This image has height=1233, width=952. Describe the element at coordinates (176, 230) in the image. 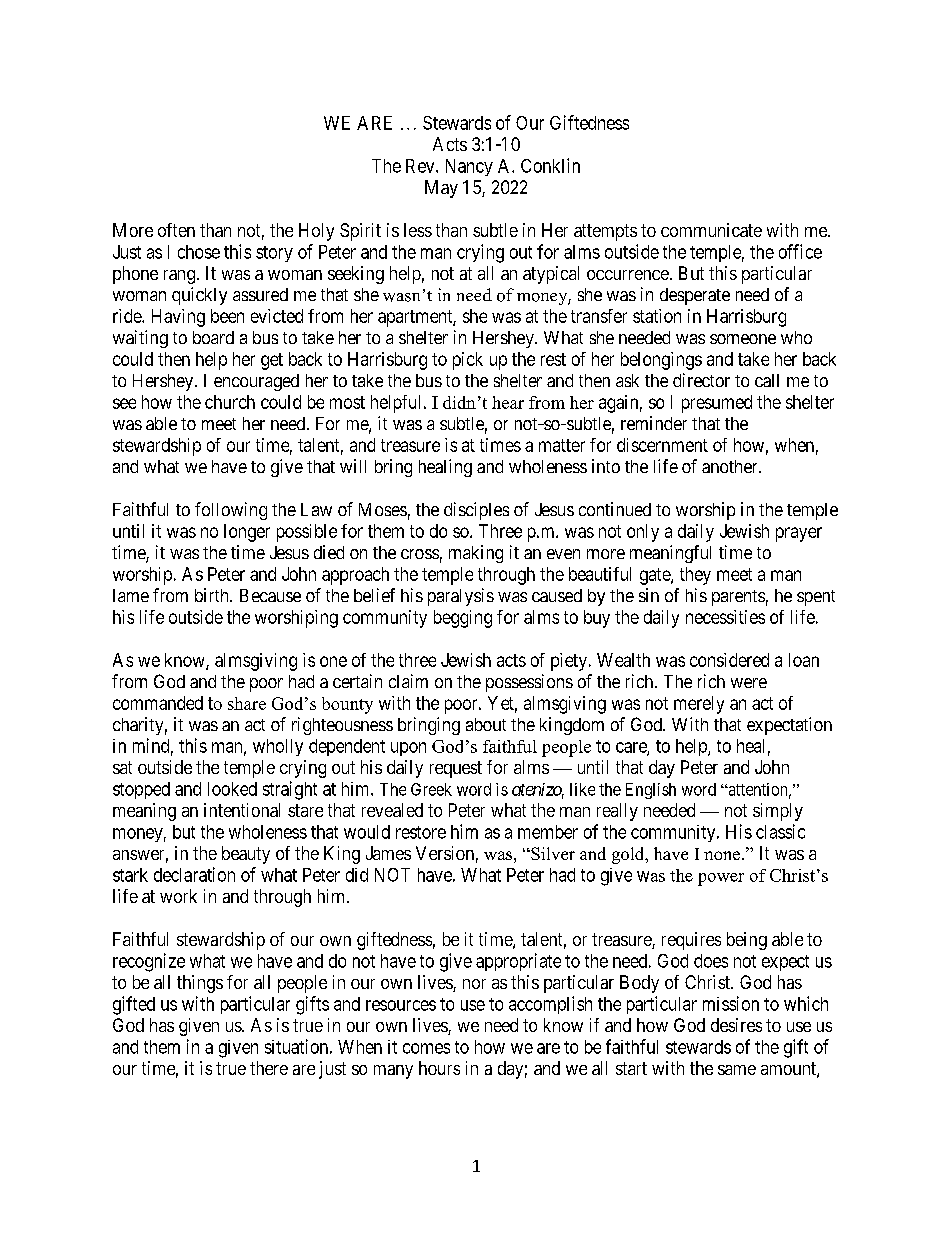

I see `often` at that location.
